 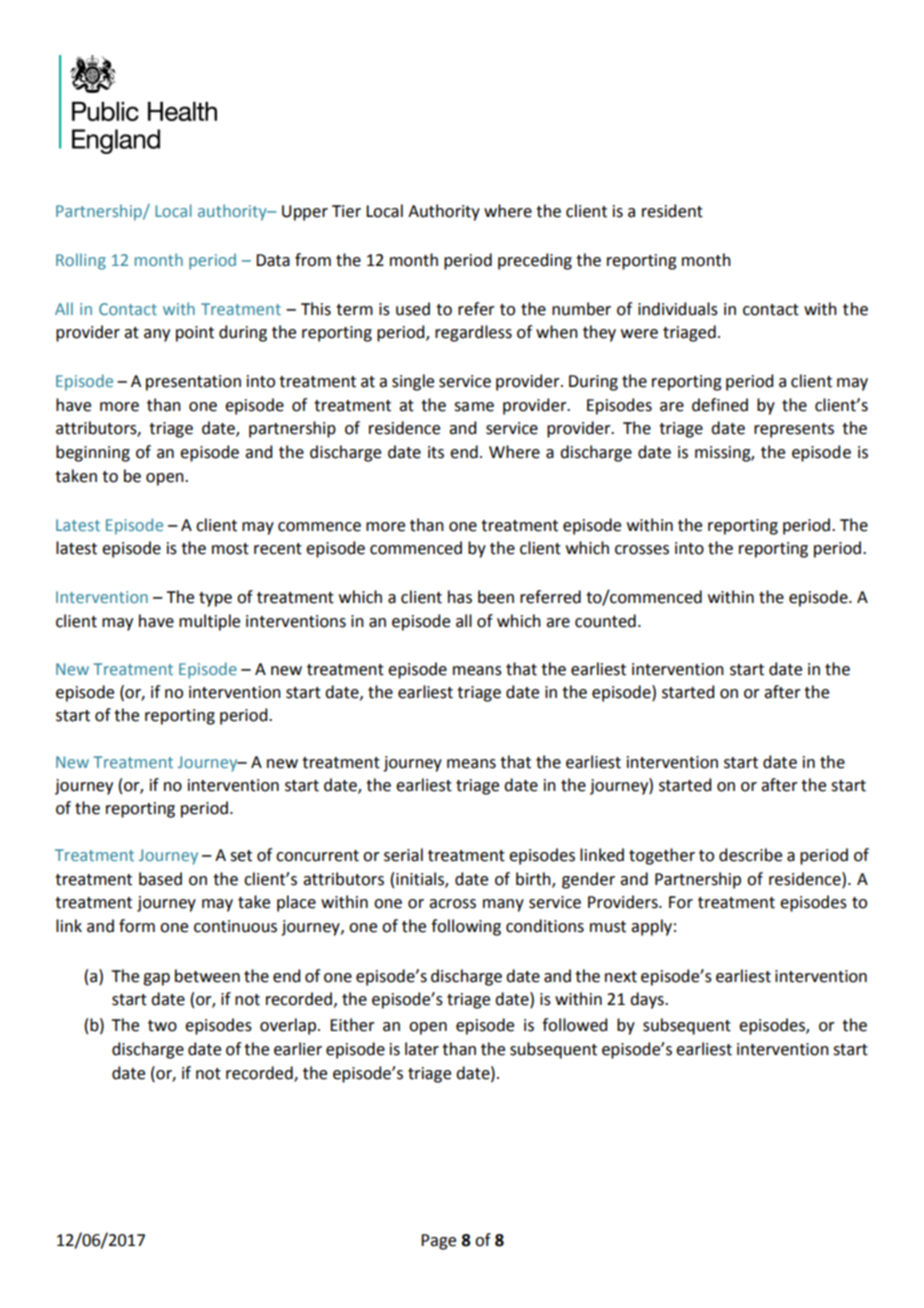 I want to click on used, so click(x=413, y=309).
